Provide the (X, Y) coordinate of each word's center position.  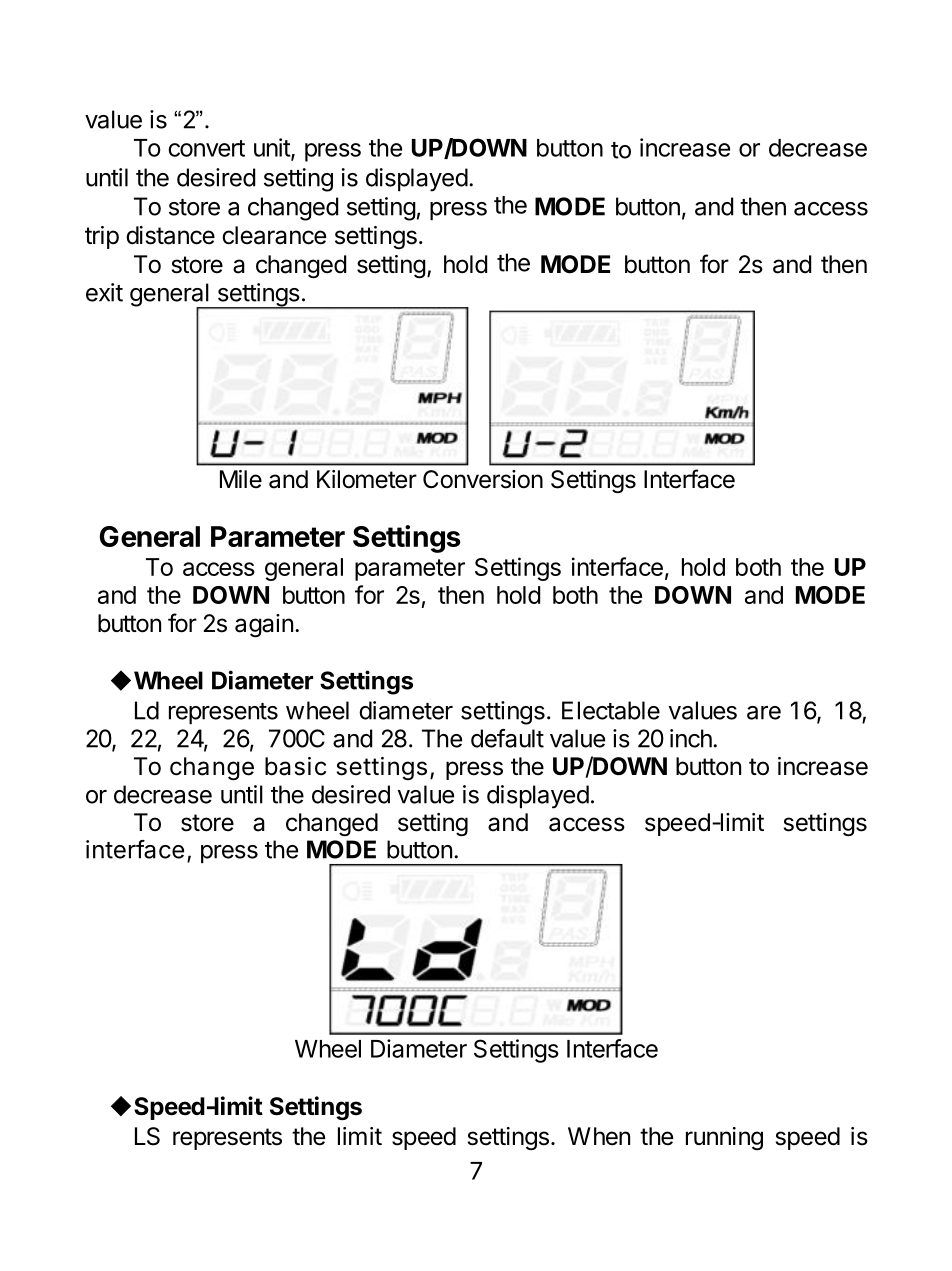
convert (206, 148)
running (724, 1138)
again (264, 625)
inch (692, 738)
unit (273, 148)
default (507, 738)
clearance (274, 235)
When (599, 1136)
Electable (611, 710)
